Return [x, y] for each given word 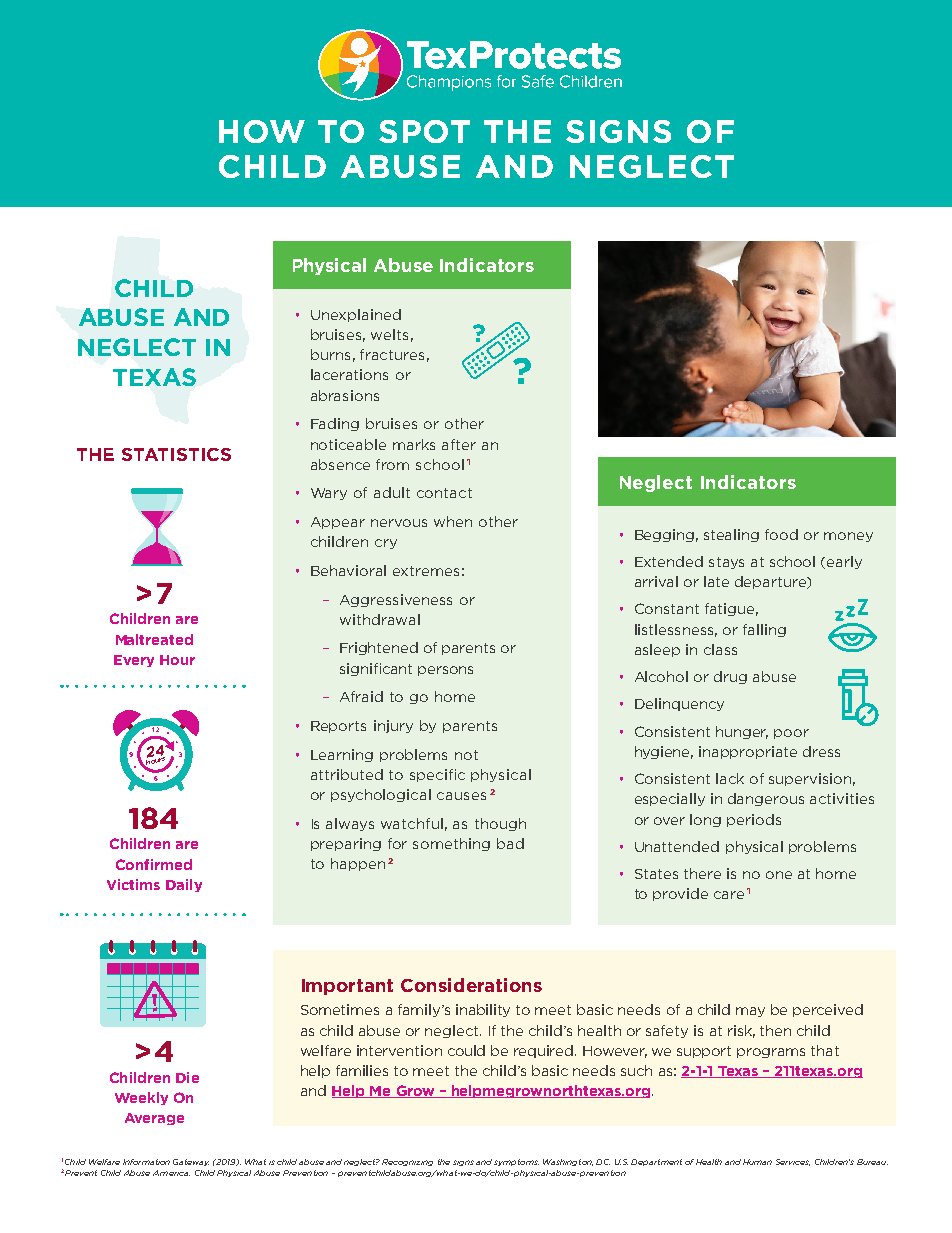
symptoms [516, 1162]
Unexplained [356, 315]
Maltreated [154, 639]
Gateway [191, 1162]
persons [445, 671]
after [459, 444]
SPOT [424, 131]
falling [764, 630]
